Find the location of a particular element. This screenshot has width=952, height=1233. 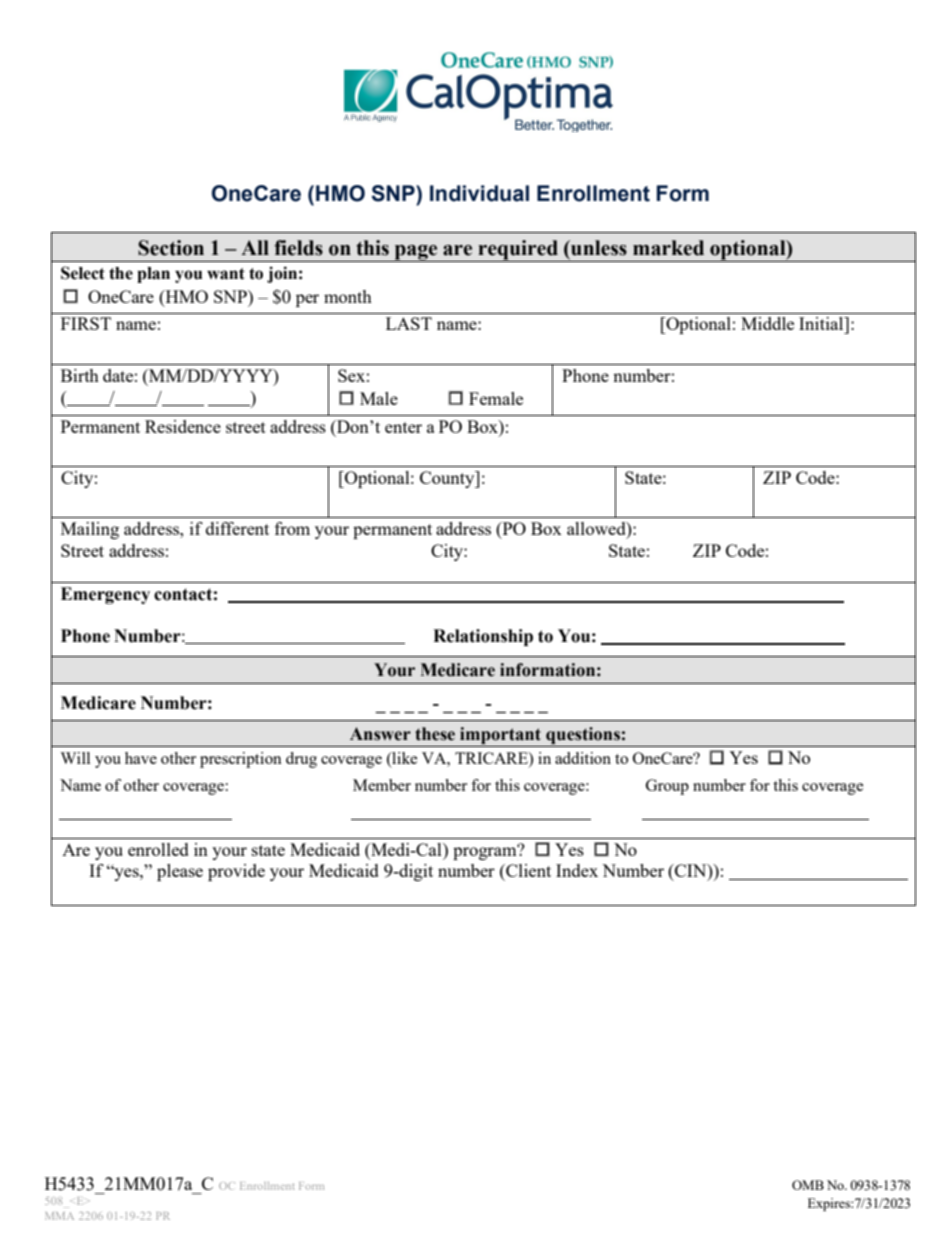

Group is located at coordinates (667, 787).
